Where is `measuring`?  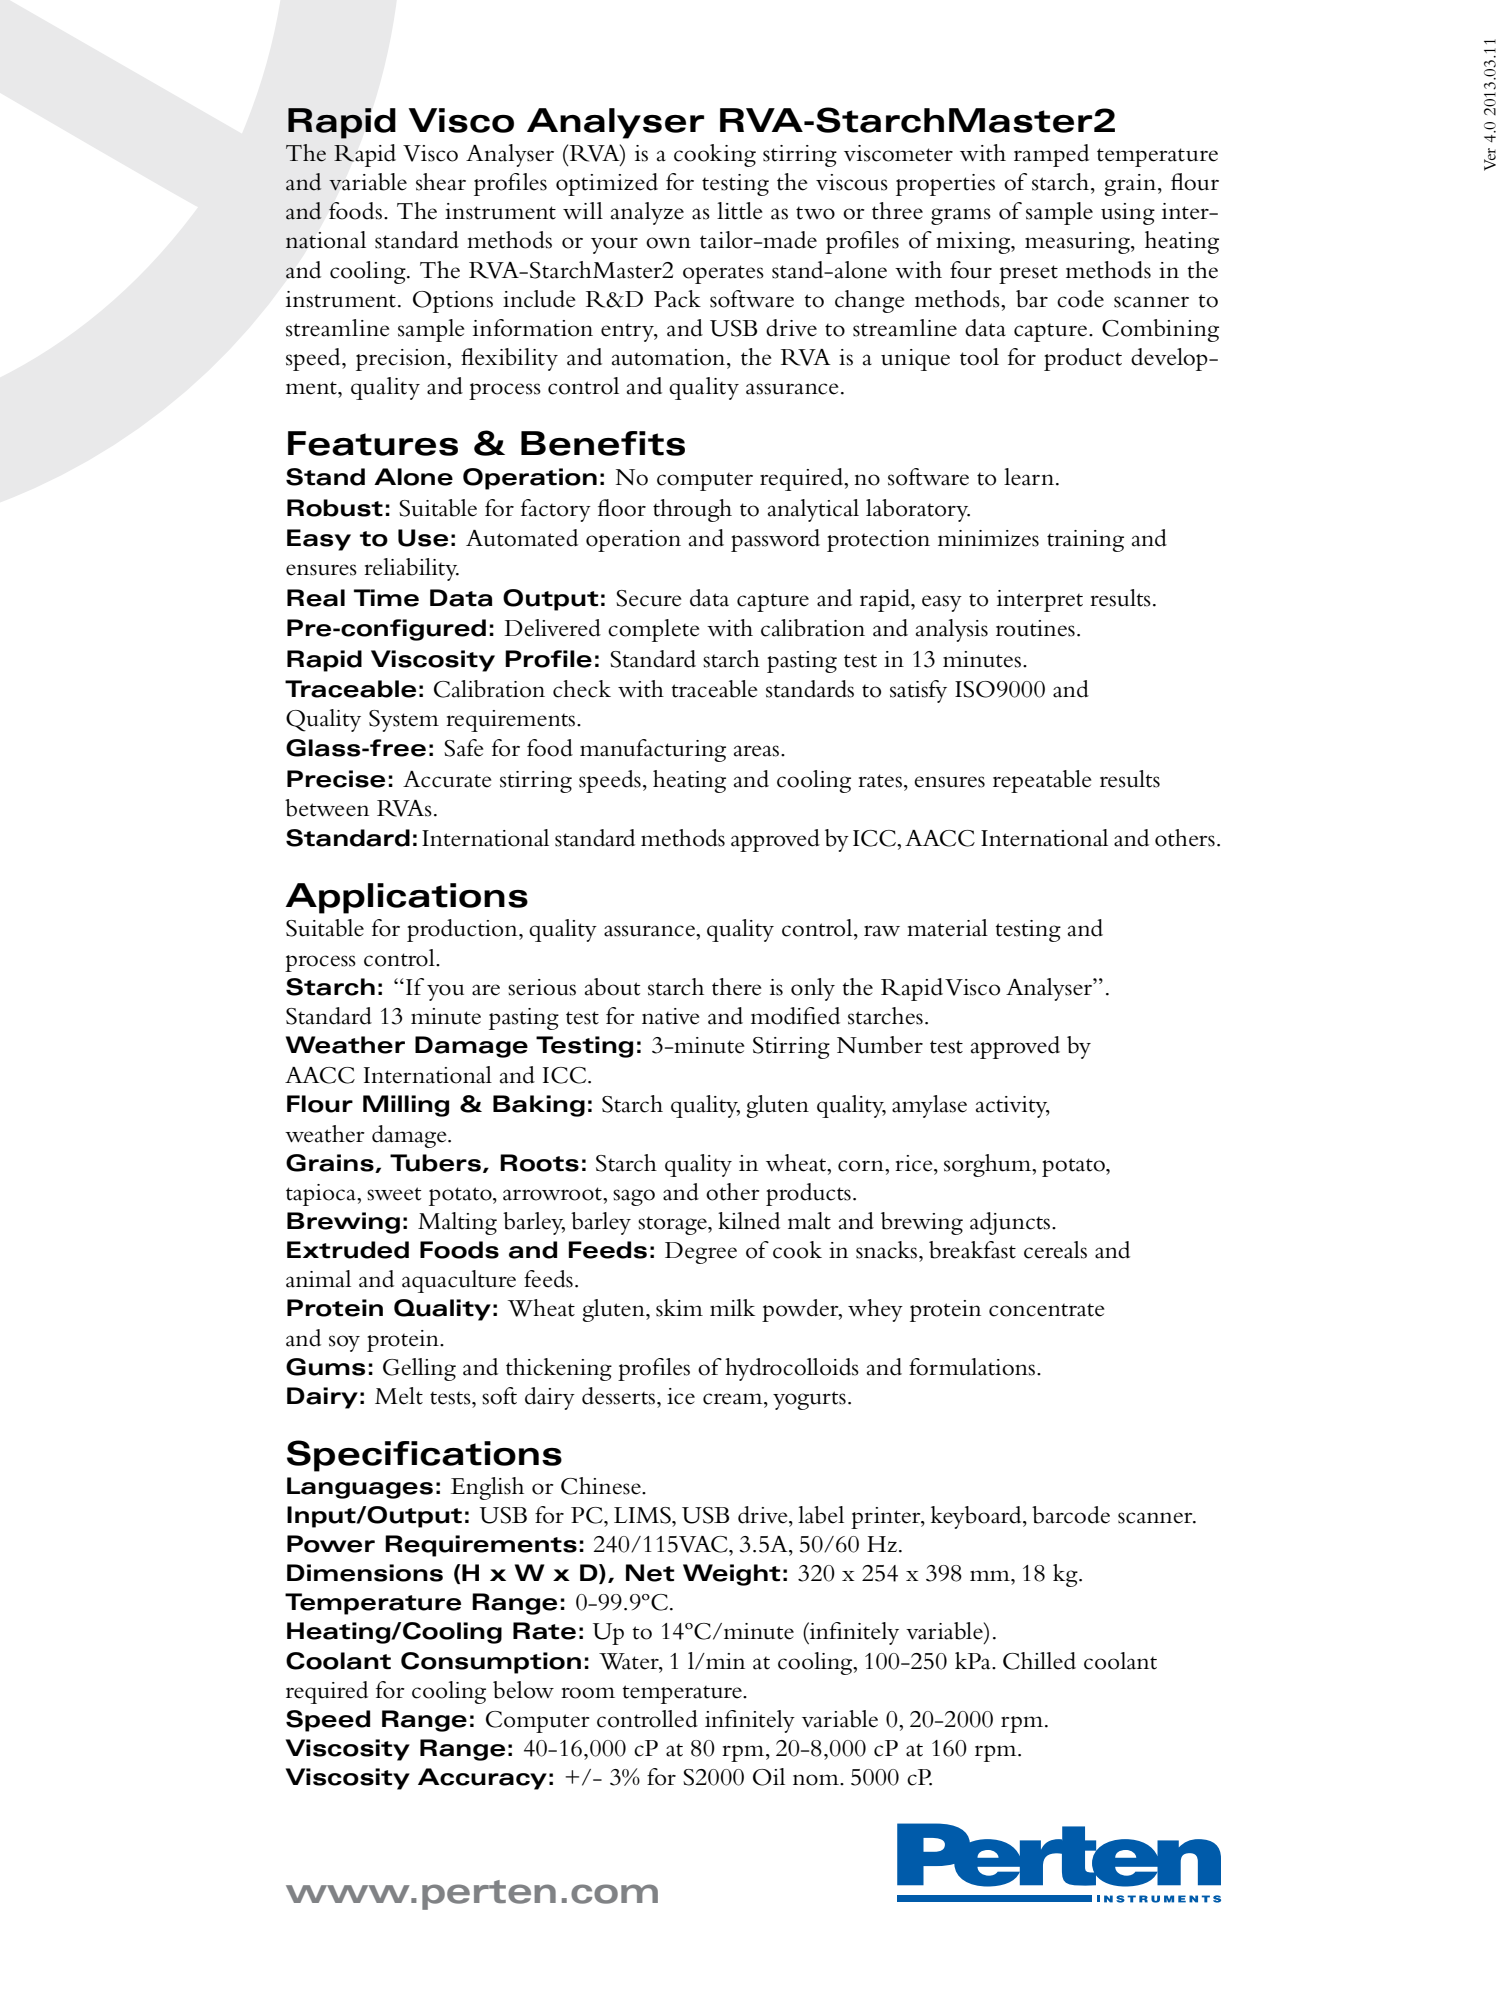 measuring is located at coordinates (1078, 243).
